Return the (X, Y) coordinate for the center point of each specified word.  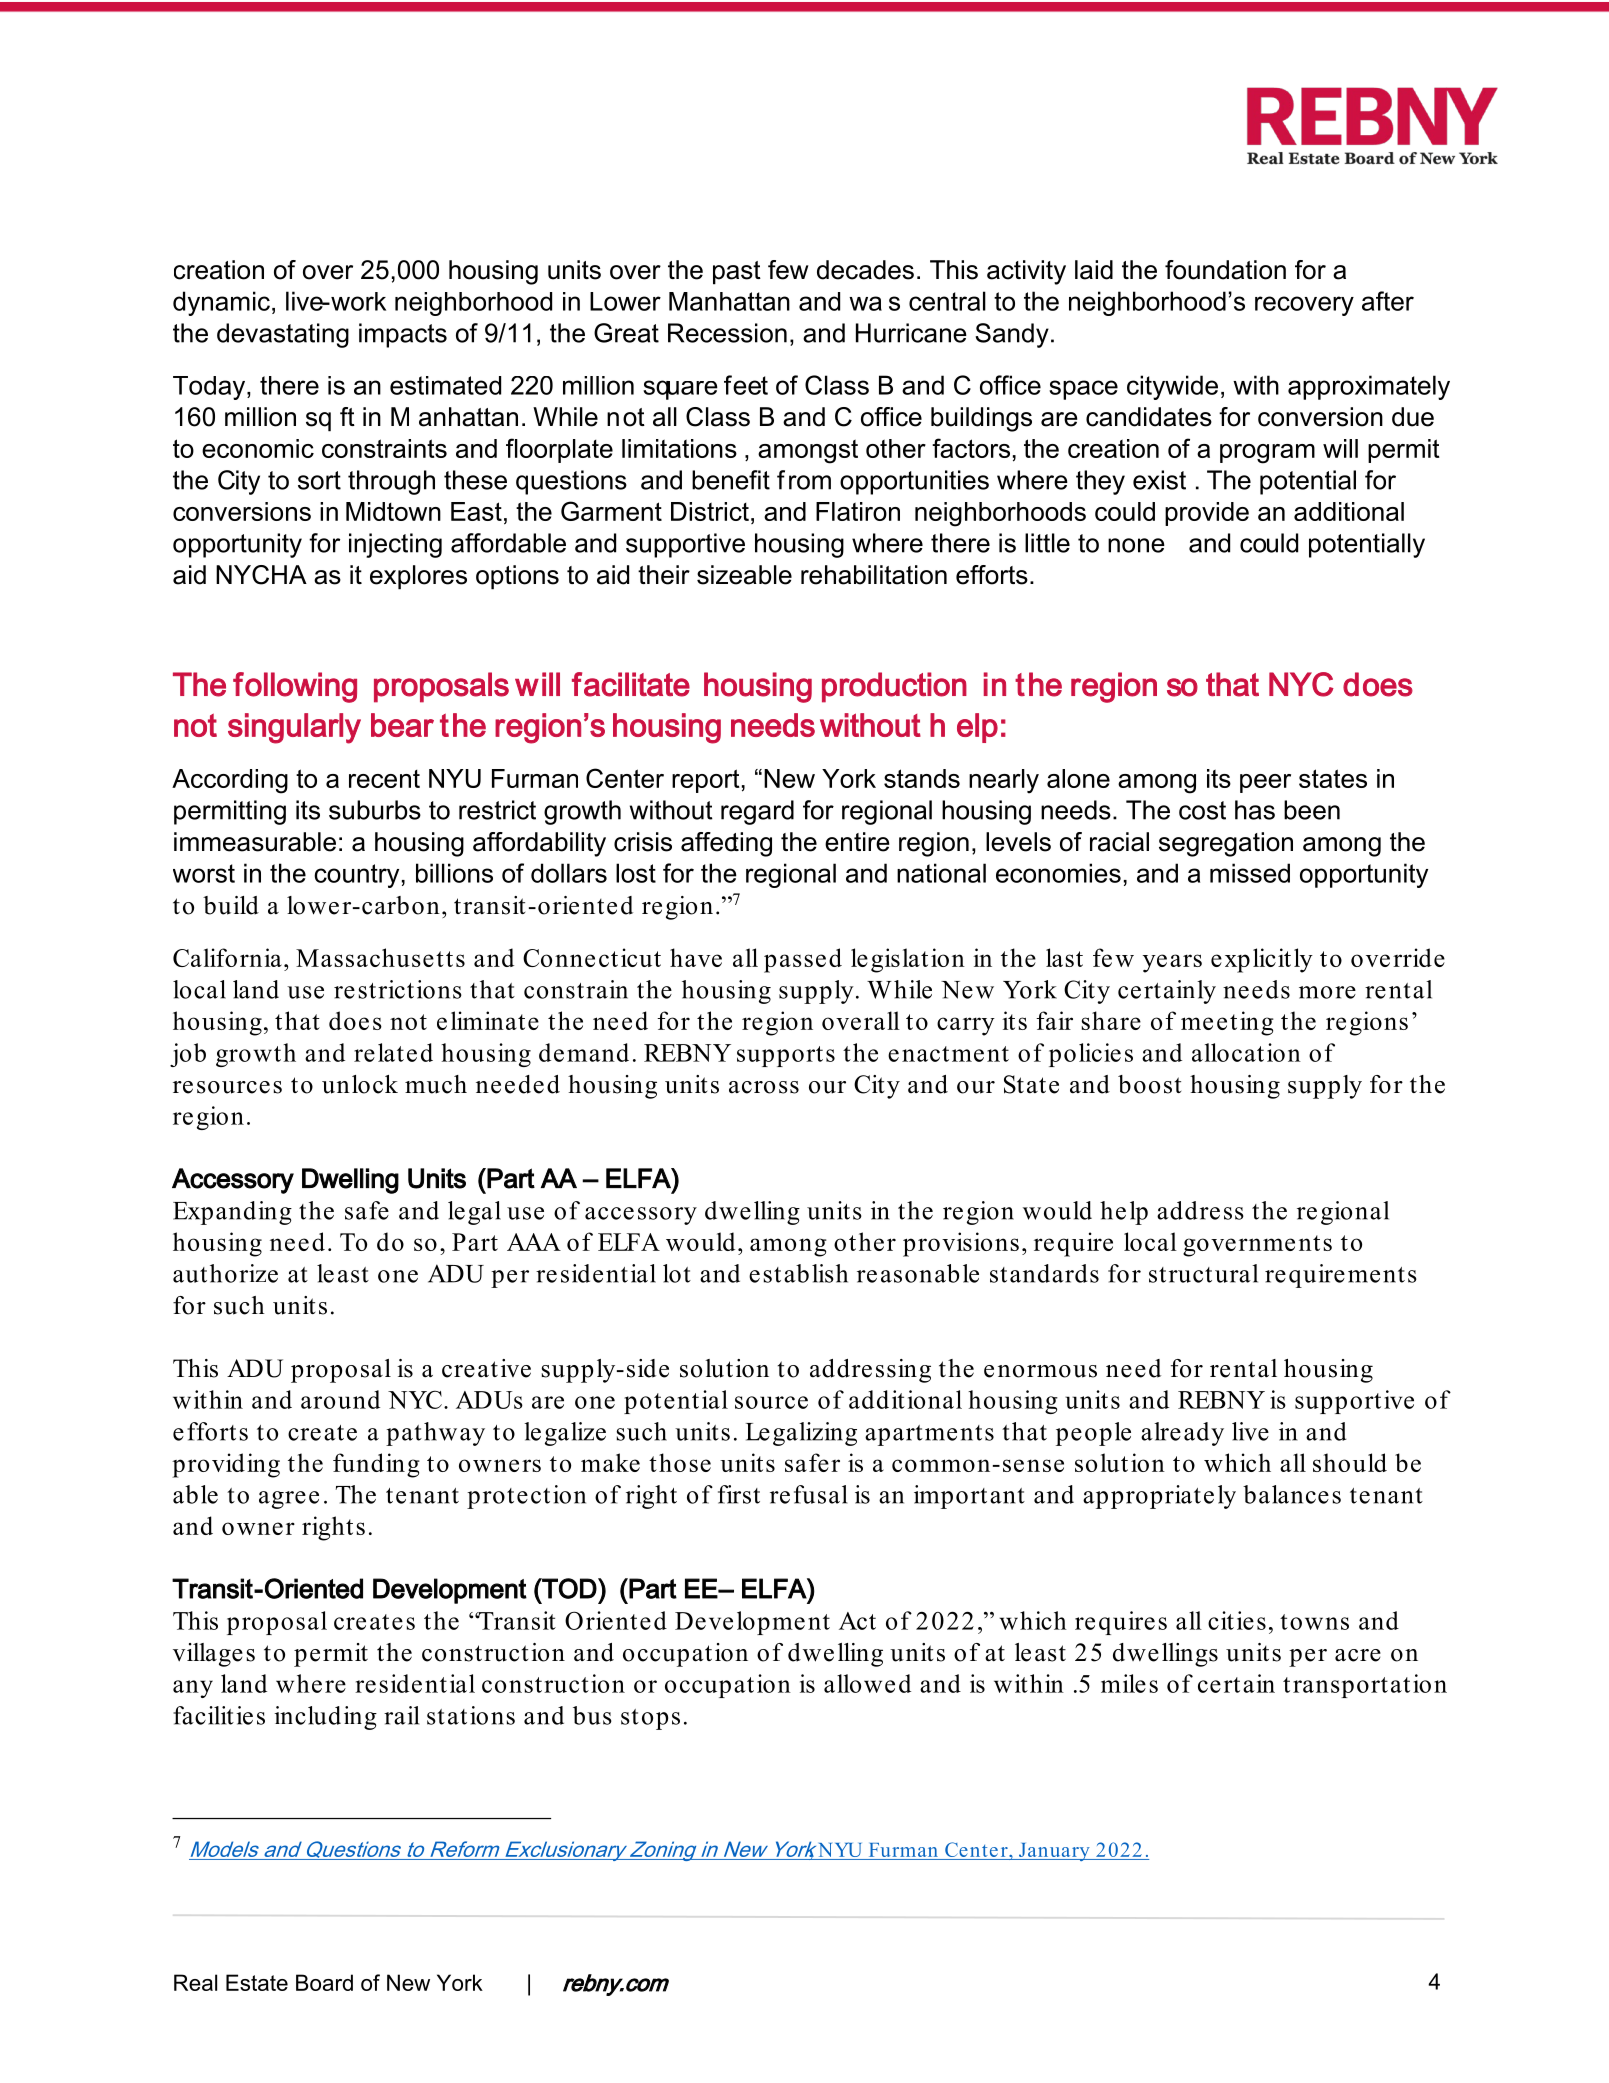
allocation (1246, 1052)
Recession (727, 333)
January (1054, 1852)
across (764, 1087)
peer (1265, 783)
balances (1292, 1494)
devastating (283, 335)
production (894, 687)
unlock (360, 1084)
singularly (294, 728)
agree (289, 1500)
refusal (808, 1494)
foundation (1225, 270)
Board (324, 1982)
